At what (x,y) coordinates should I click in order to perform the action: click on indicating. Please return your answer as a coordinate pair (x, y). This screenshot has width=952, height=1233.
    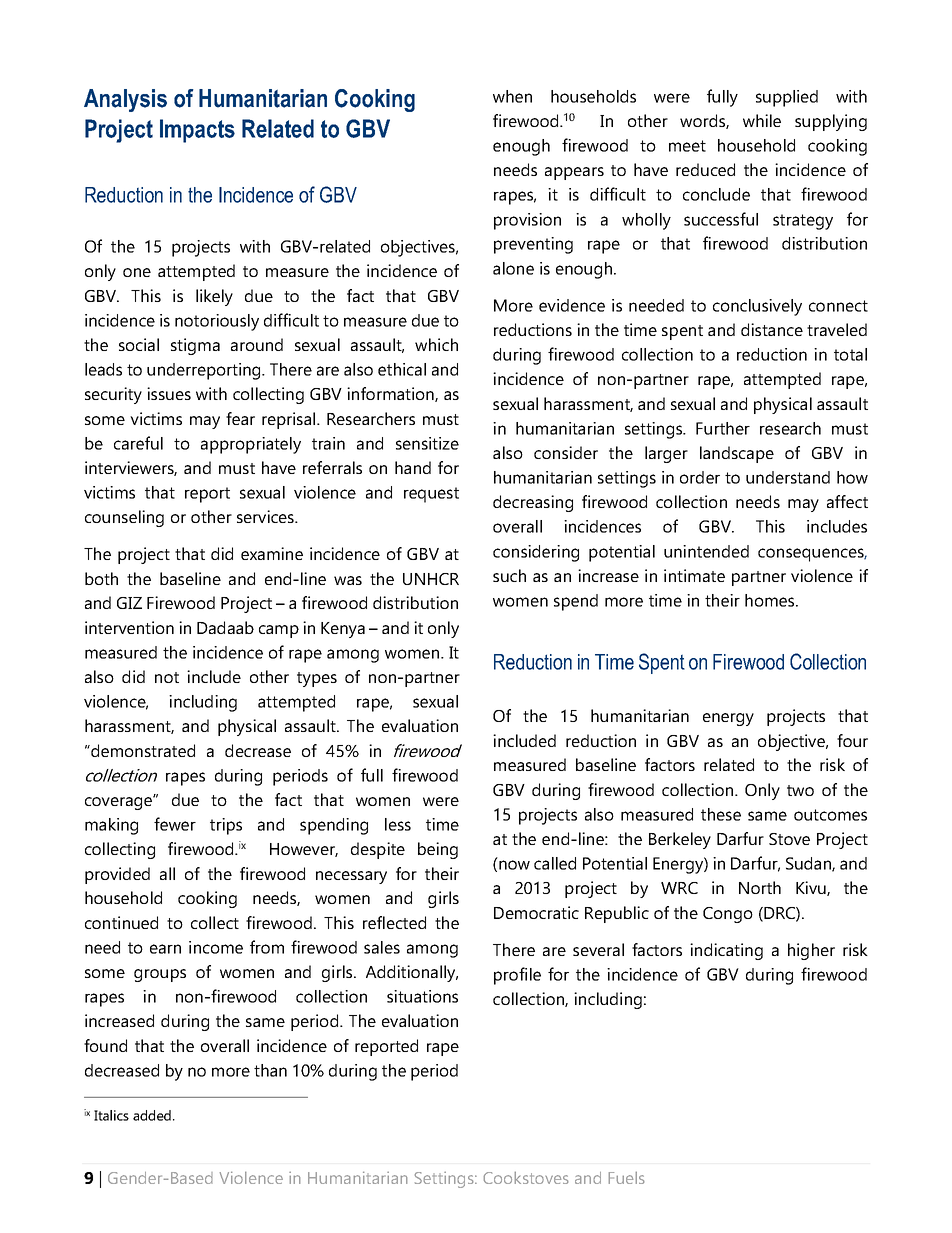
    Looking at the image, I should click on (726, 951).
